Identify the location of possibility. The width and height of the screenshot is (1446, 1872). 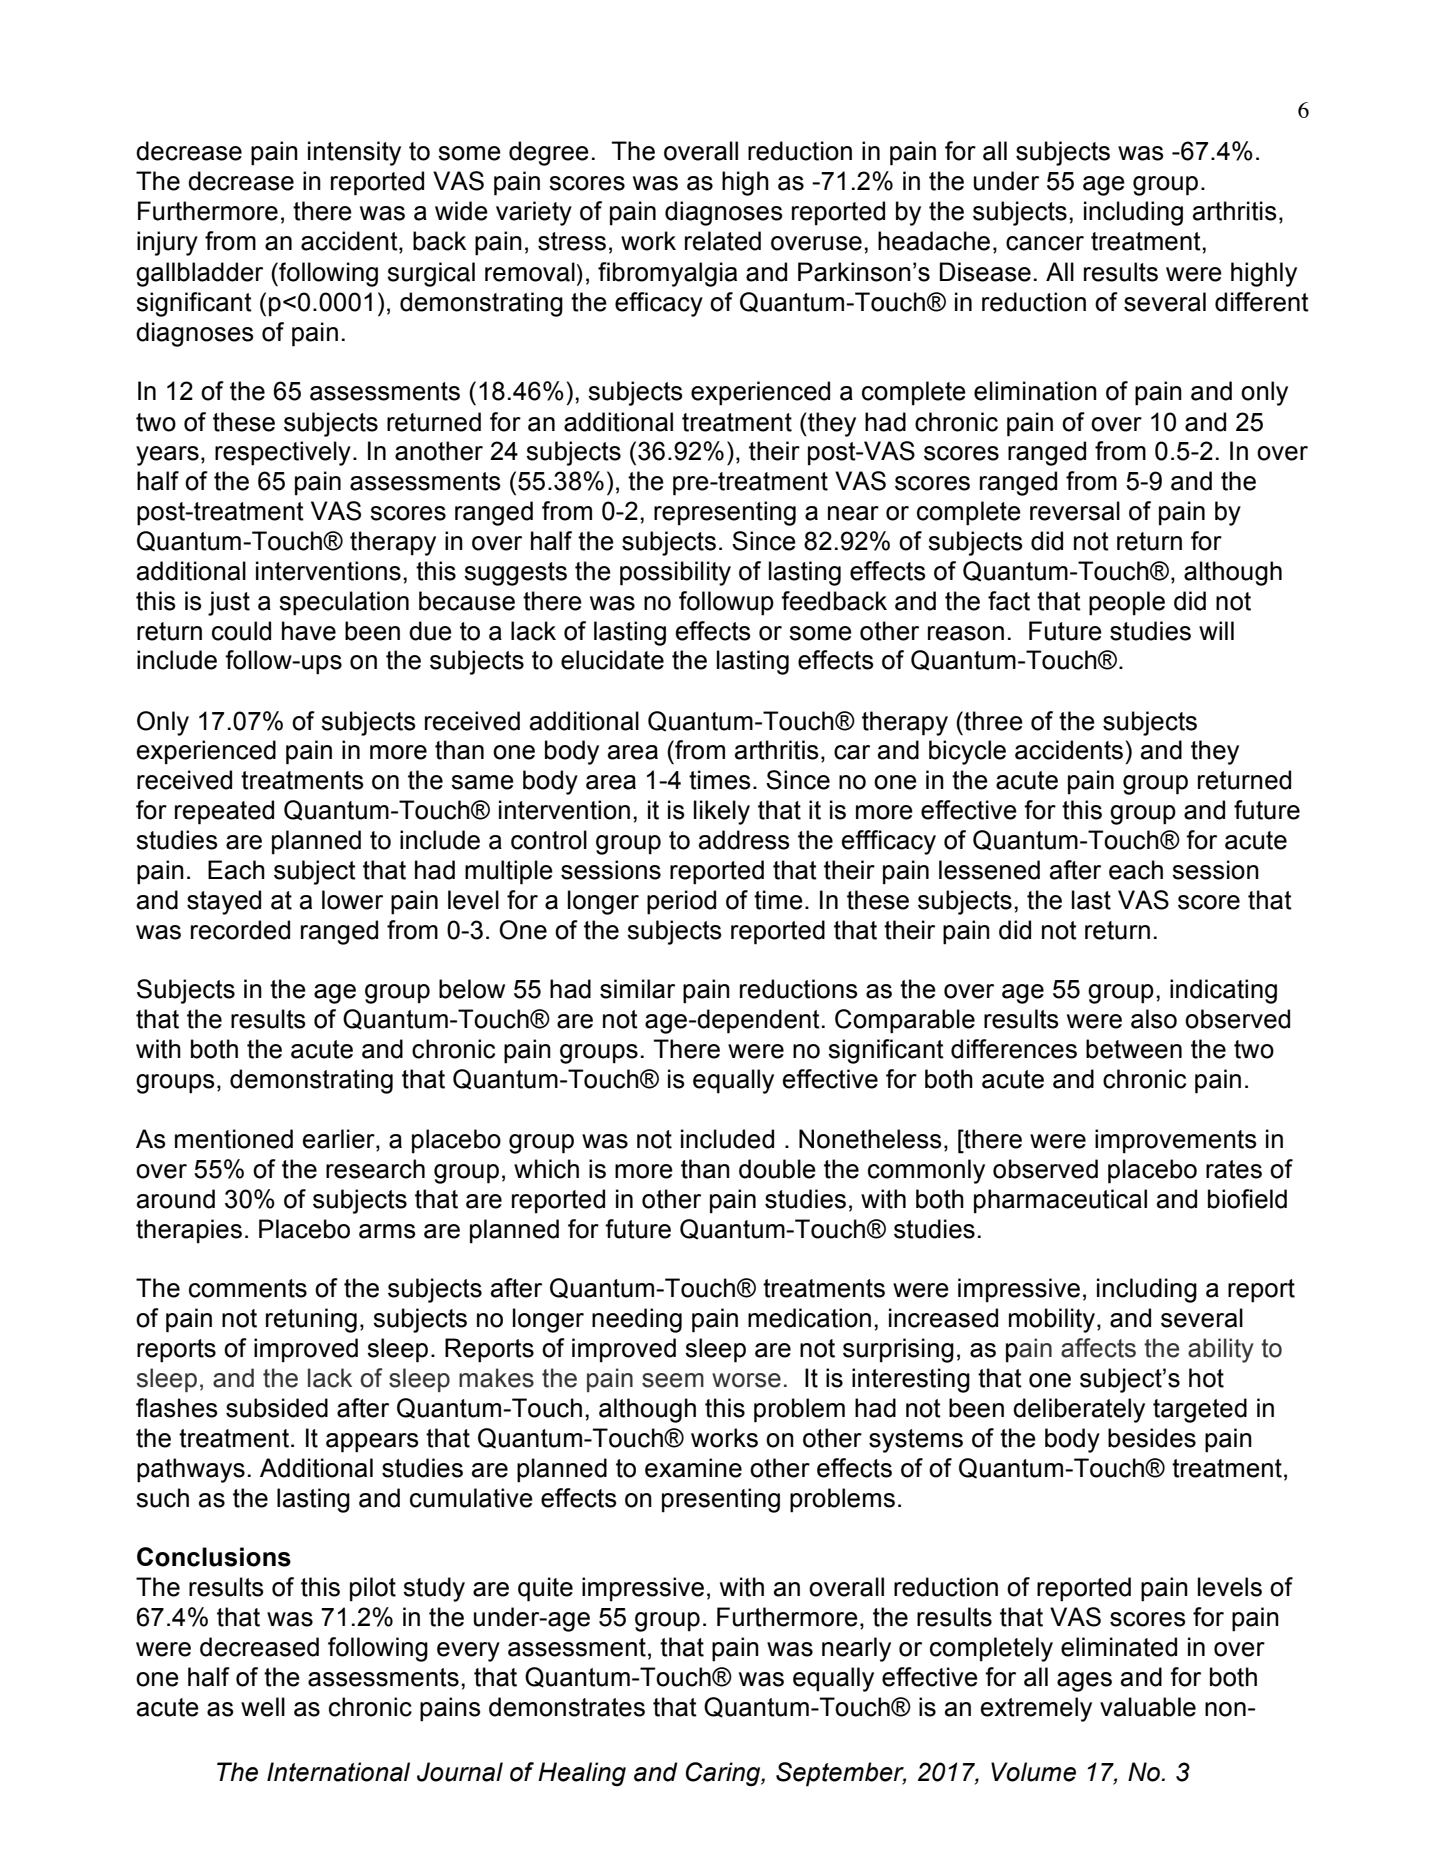
(675, 573).
